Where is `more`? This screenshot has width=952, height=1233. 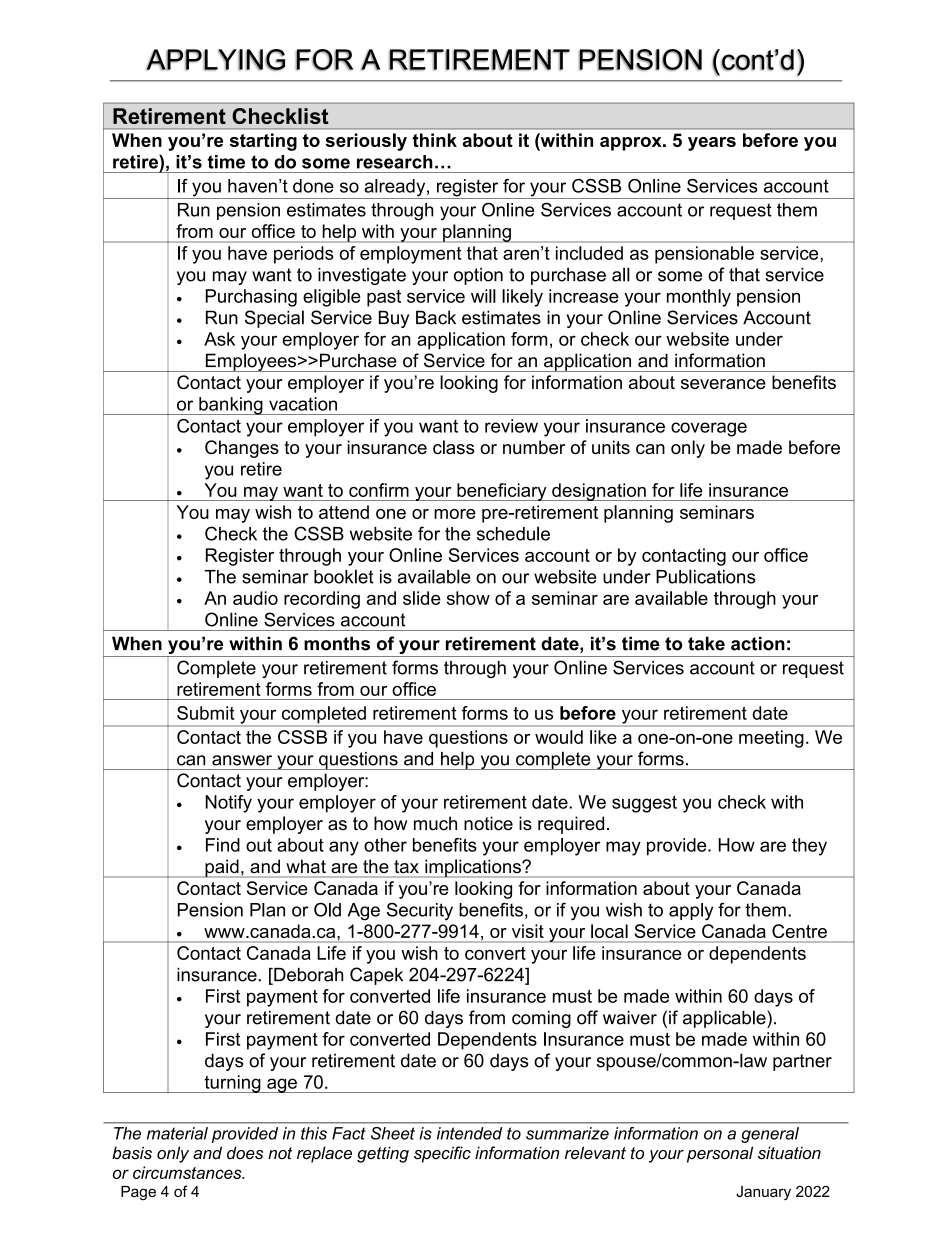
more is located at coordinates (455, 514).
